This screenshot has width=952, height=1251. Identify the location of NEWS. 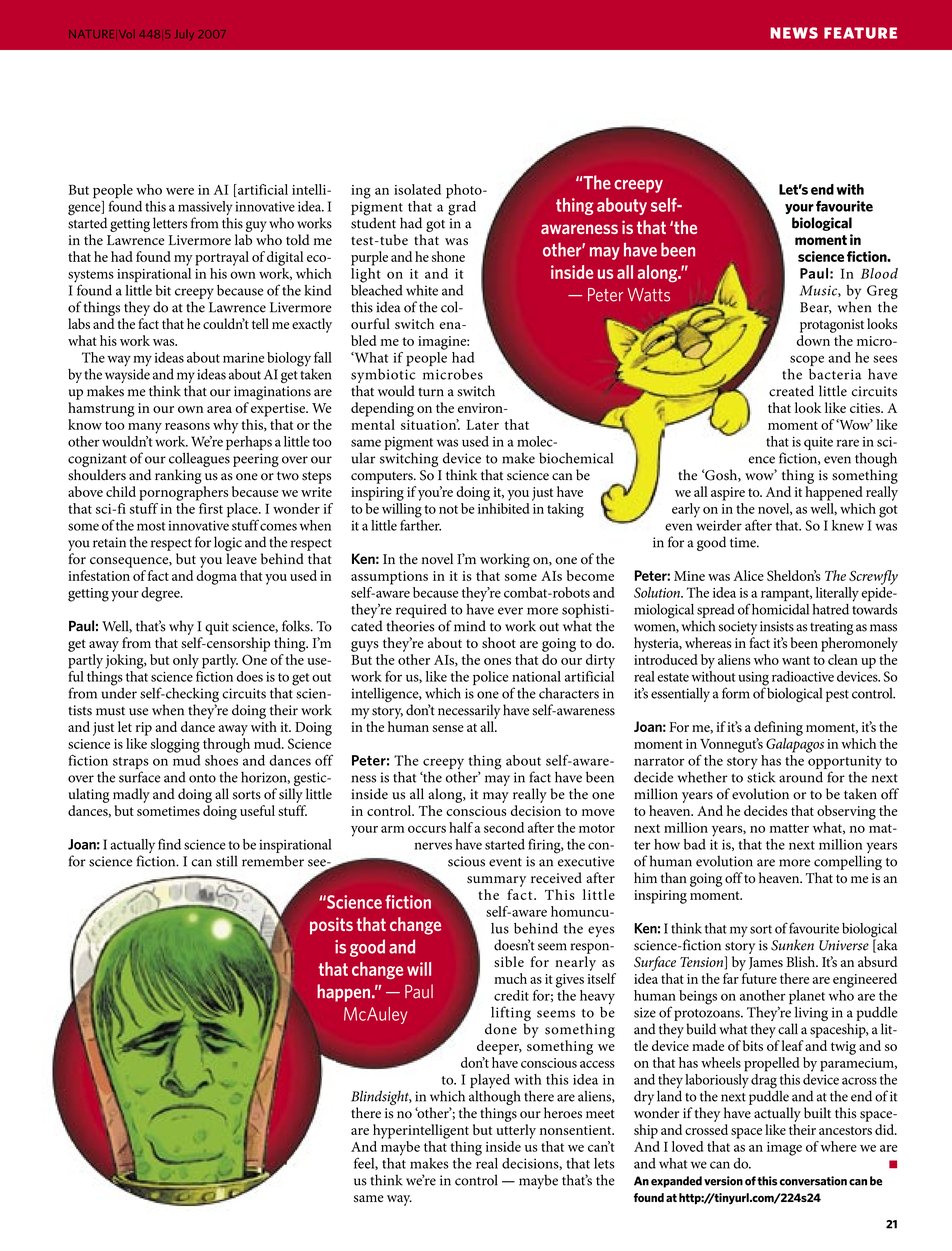
(794, 33).
